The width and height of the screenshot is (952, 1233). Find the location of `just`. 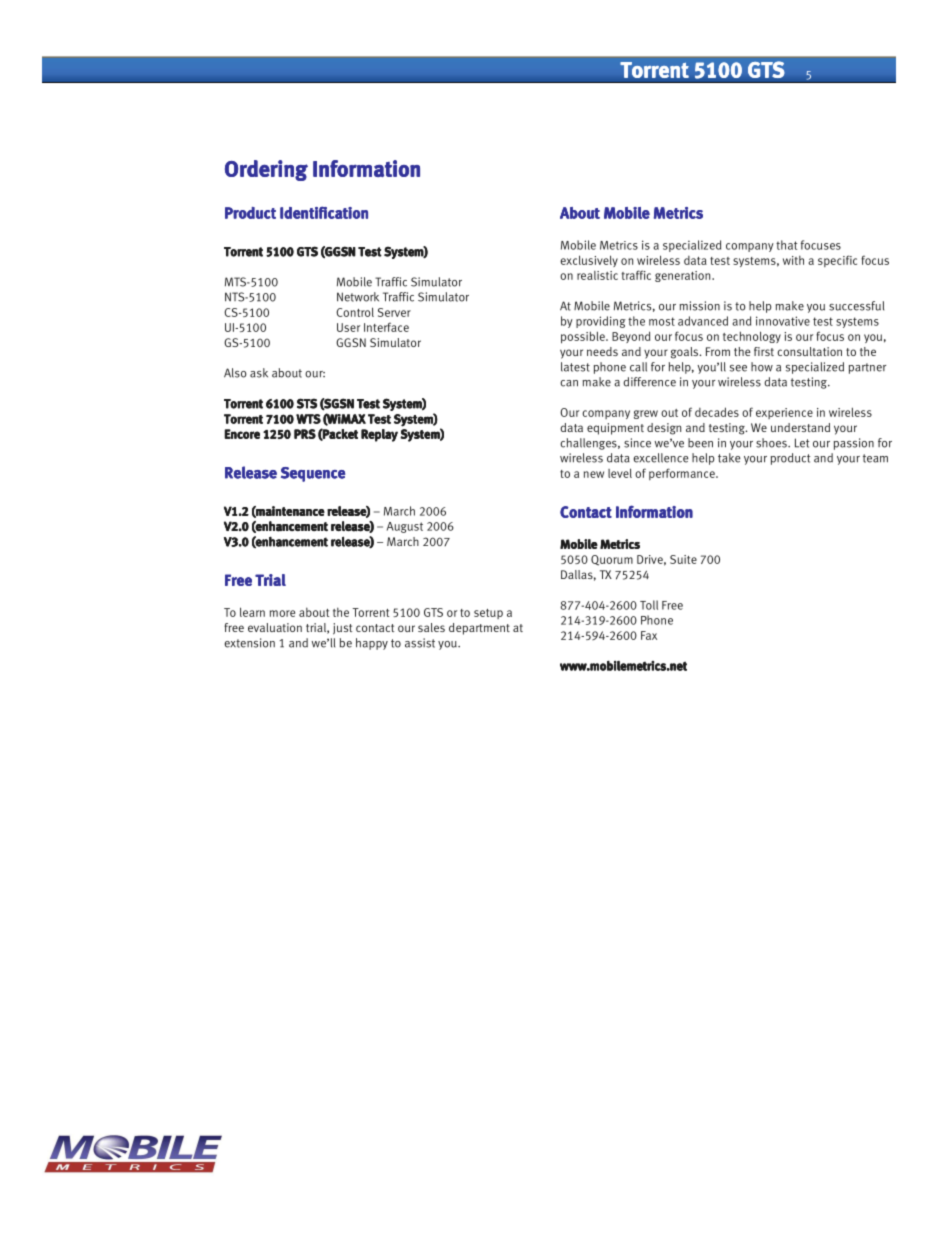

just is located at coordinates (342, 629).
